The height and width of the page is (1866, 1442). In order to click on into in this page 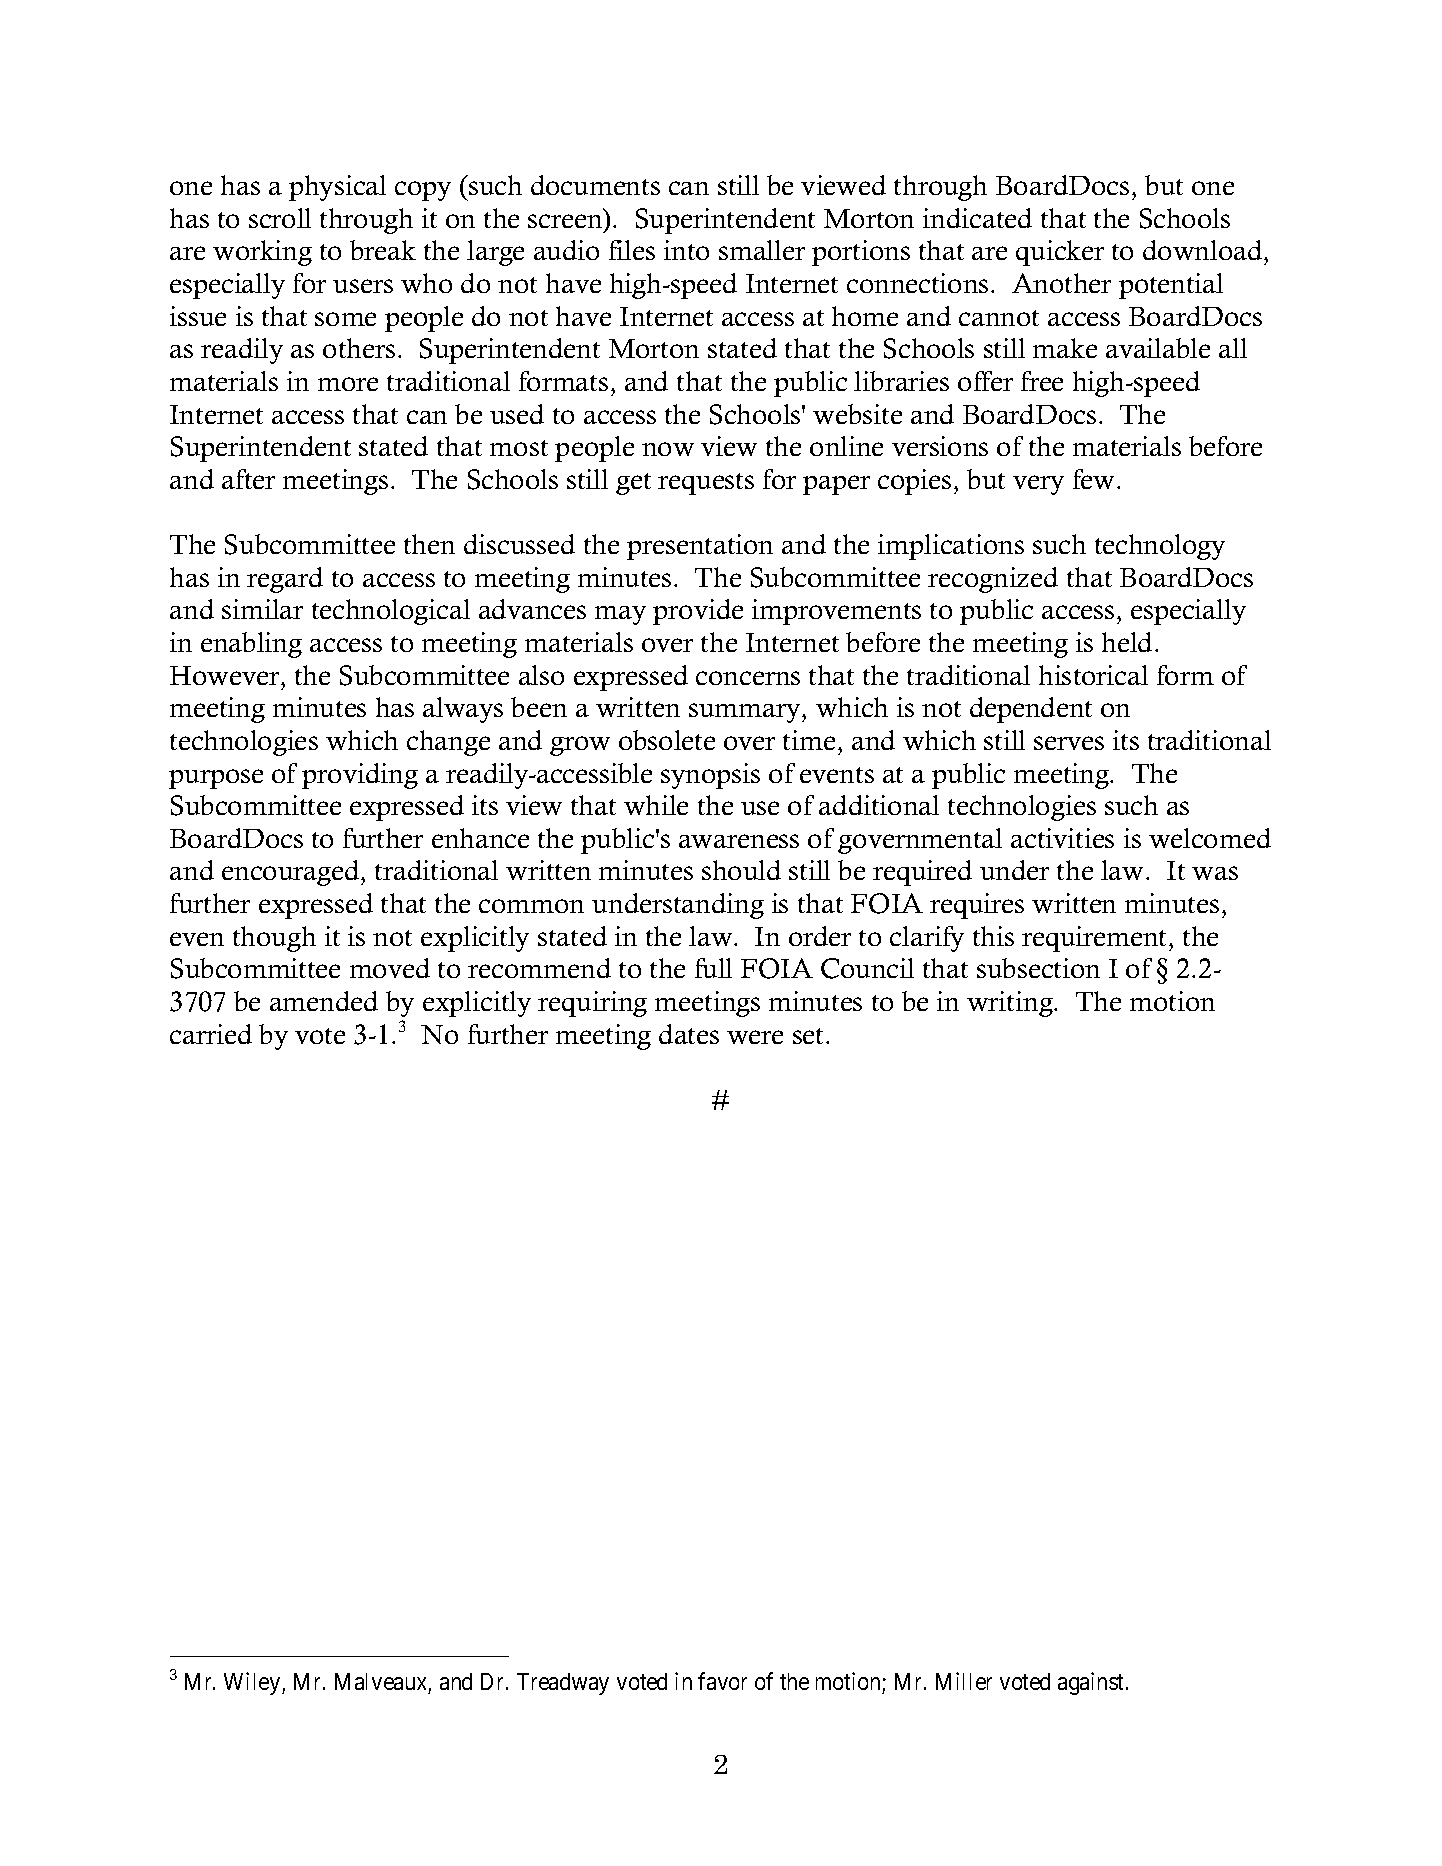, I will do `click(686, 250)`.
